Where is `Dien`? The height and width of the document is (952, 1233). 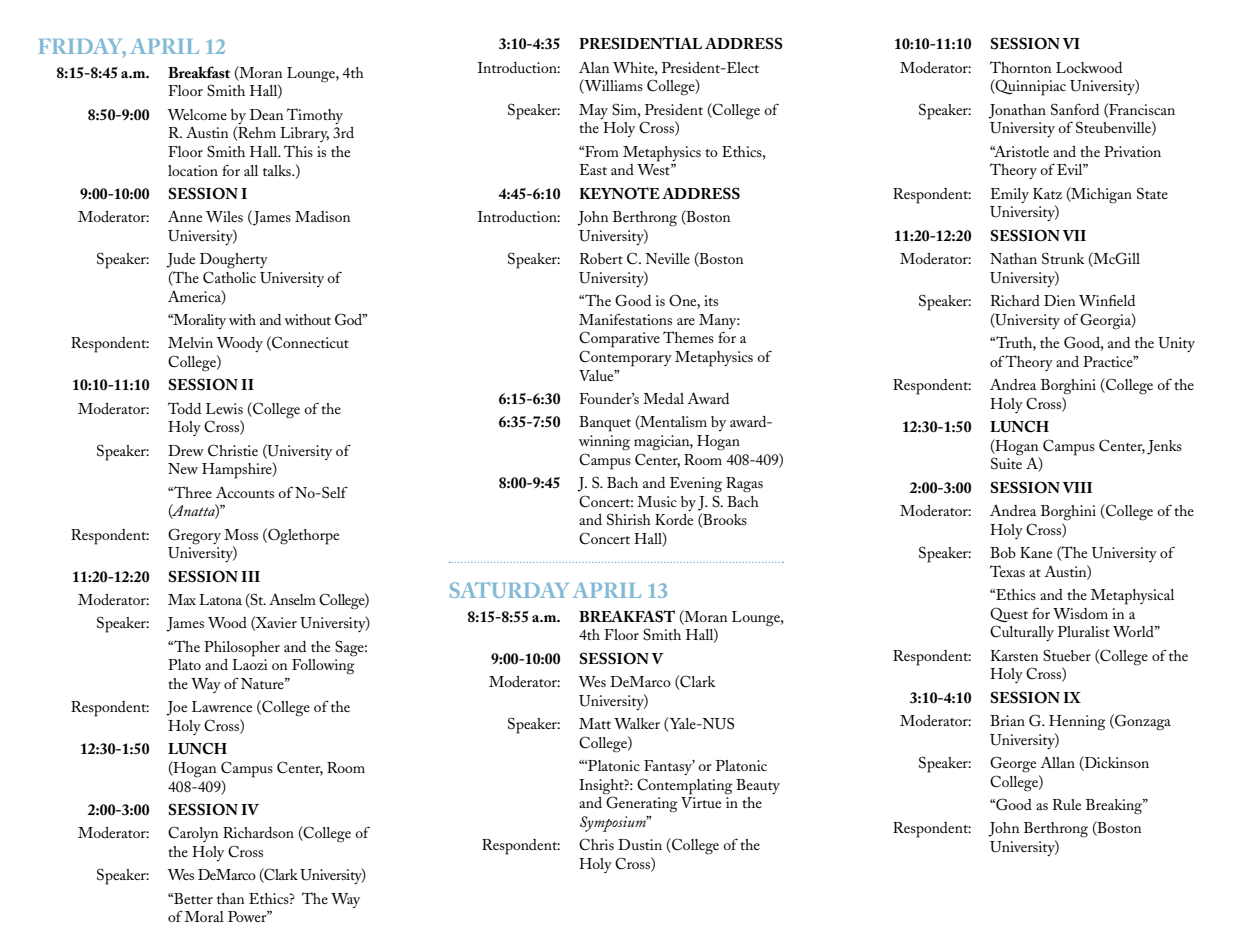
Dien is located at coordinates (1059, 300).
